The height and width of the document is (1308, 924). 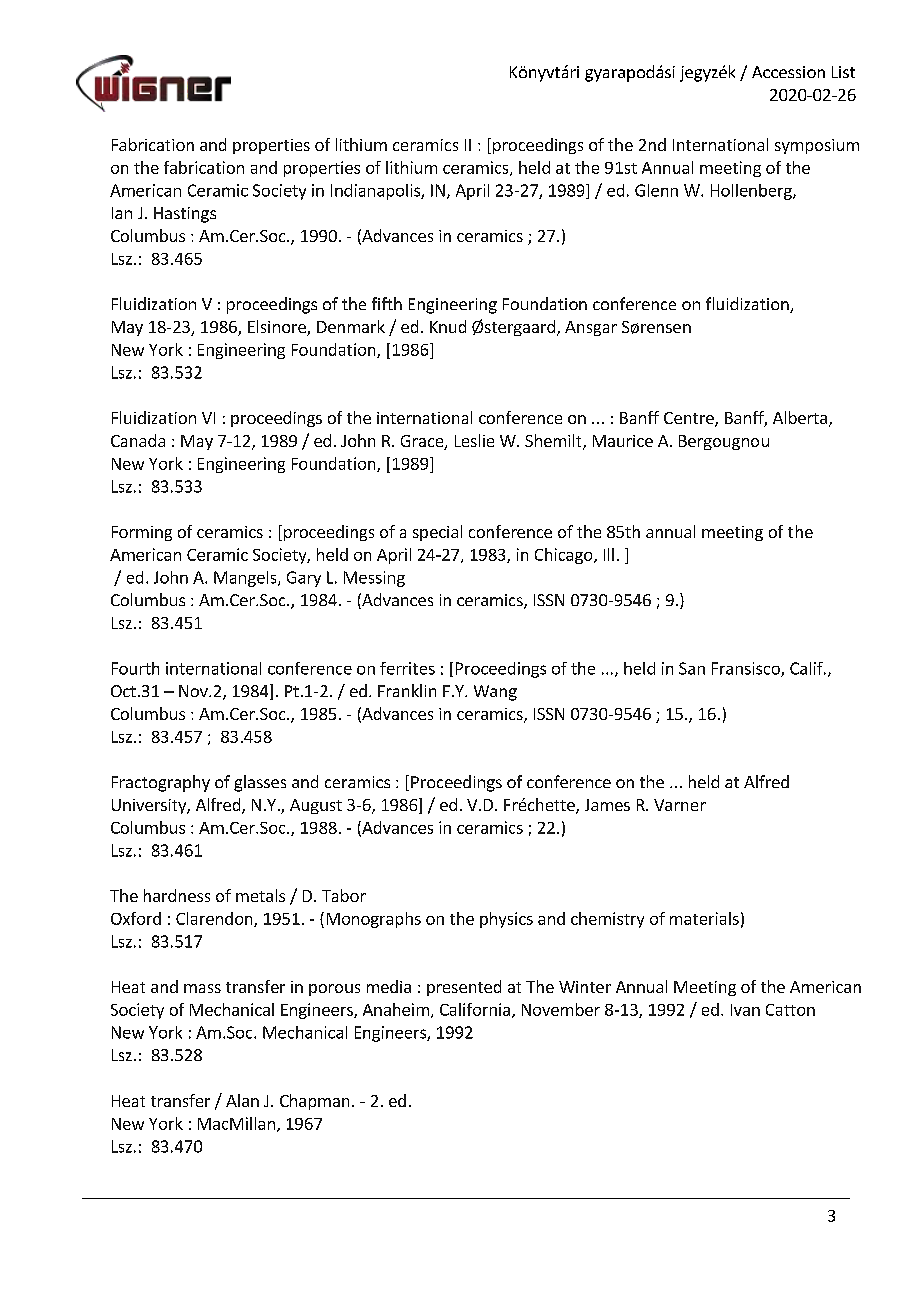 What do you see at coordinates (495, 693) in the document?
I see `Wang` at bounding box center [495, 693].
